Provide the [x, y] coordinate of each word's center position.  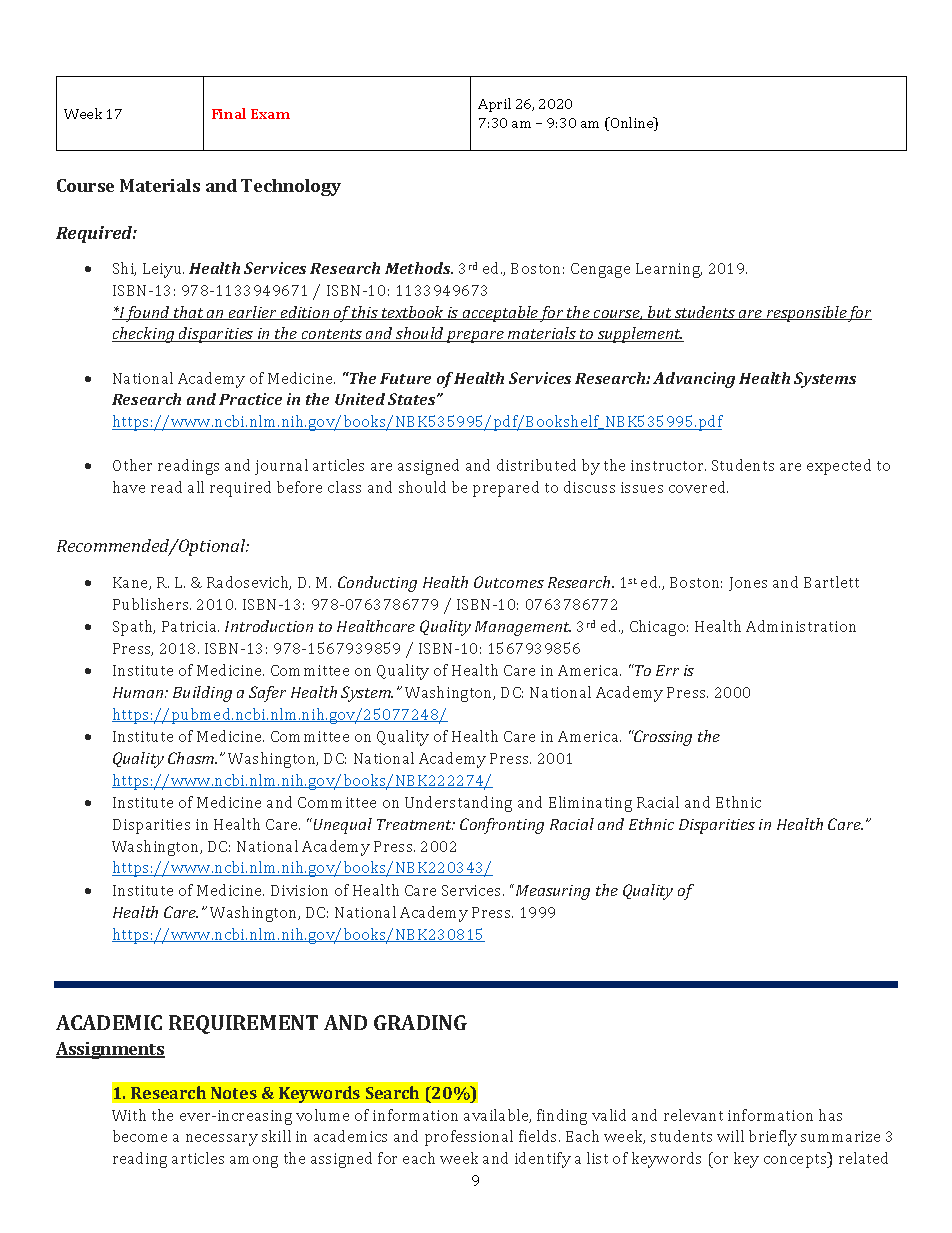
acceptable [500, 314]
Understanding [458, 804]
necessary [222, 1140]
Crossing [662, 738]
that [189, 313]
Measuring [553, 892]
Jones [748, 584]
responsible [806, 314]
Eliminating [590, 804]
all [196, 487]
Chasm [192, 758]
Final [229, 113]
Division [299, 890]
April [494, 105]
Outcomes [509, 582]
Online [632, 124]
